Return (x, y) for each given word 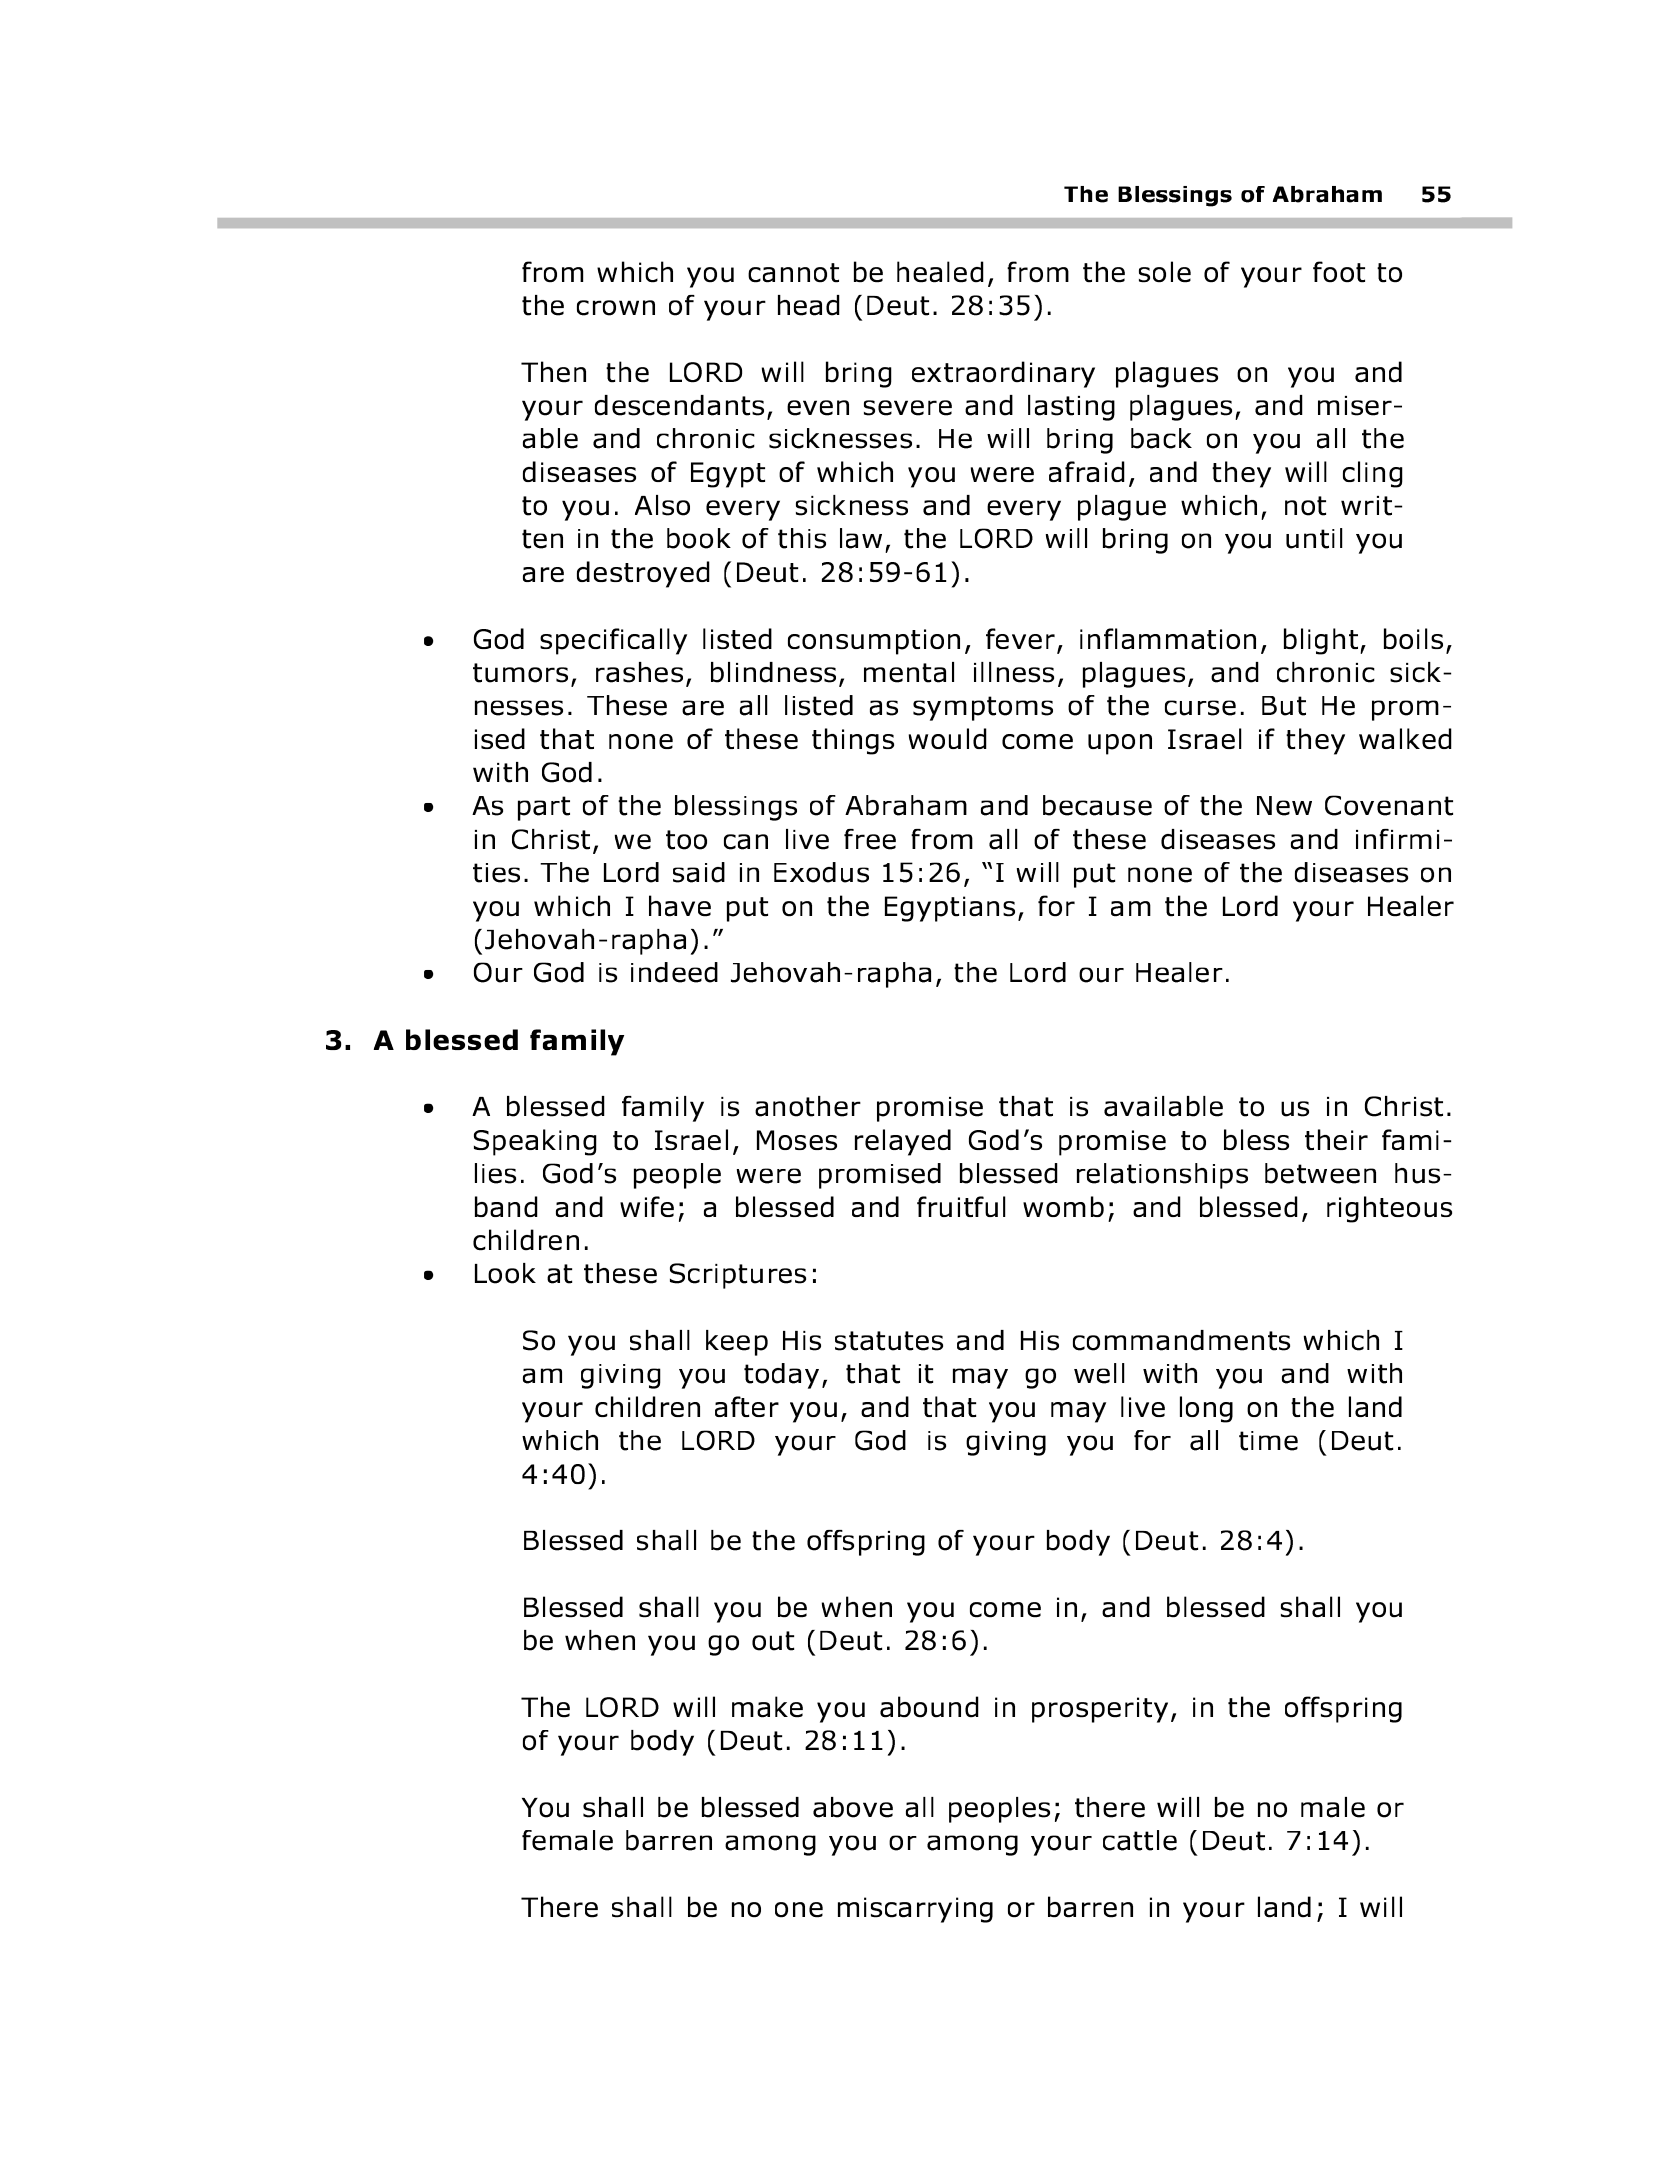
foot (1339, 272)
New (1284, 806)
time (1268, 1441)
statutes (889, 1341)
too (686, 840)
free (870, 839)
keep (737, 1343)
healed (940, 272)
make (767, 1707)
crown (616, 308)
